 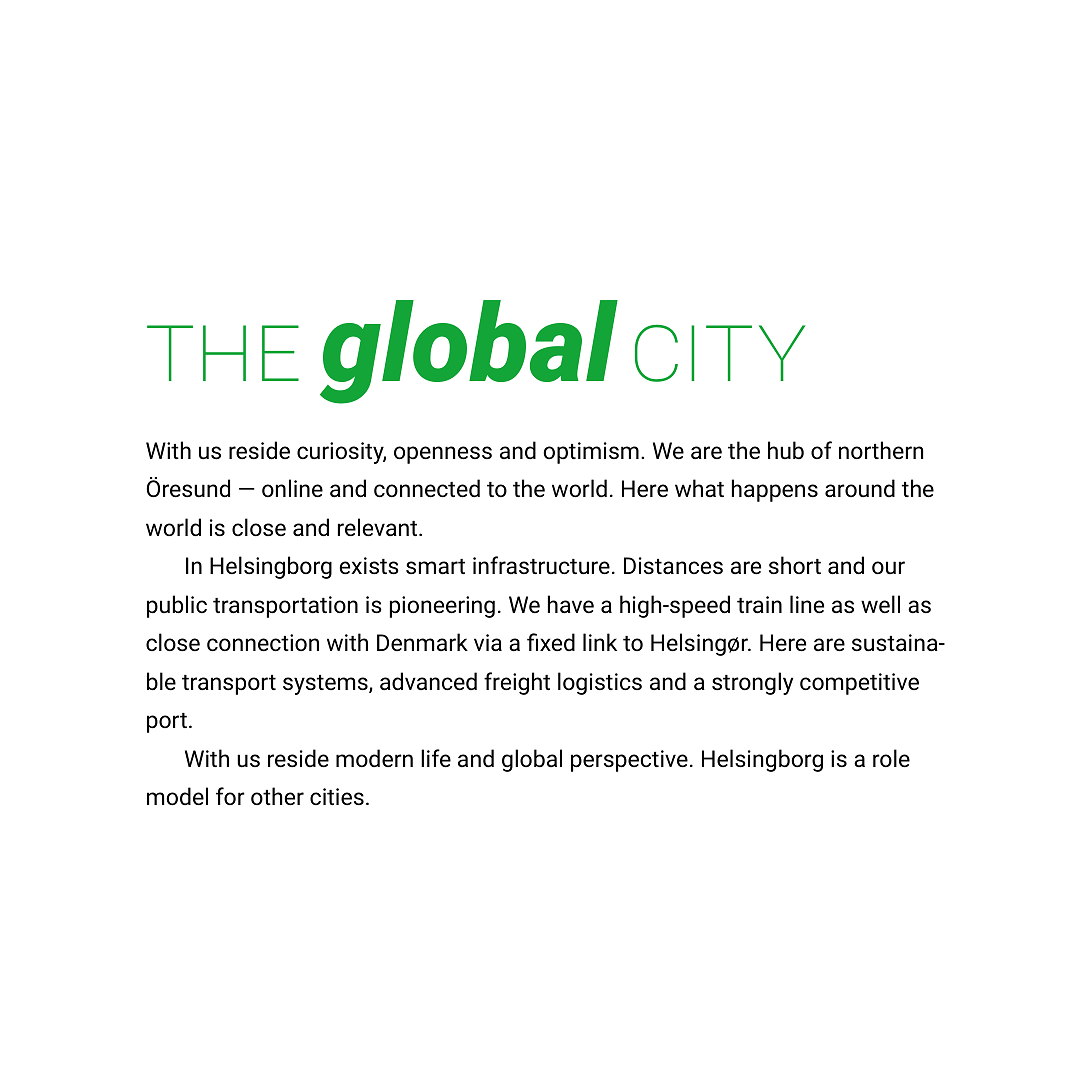 What do you see at coordinates (443, 455) in the screenshot?
I see `openness` at bounding box center [443, 455].
